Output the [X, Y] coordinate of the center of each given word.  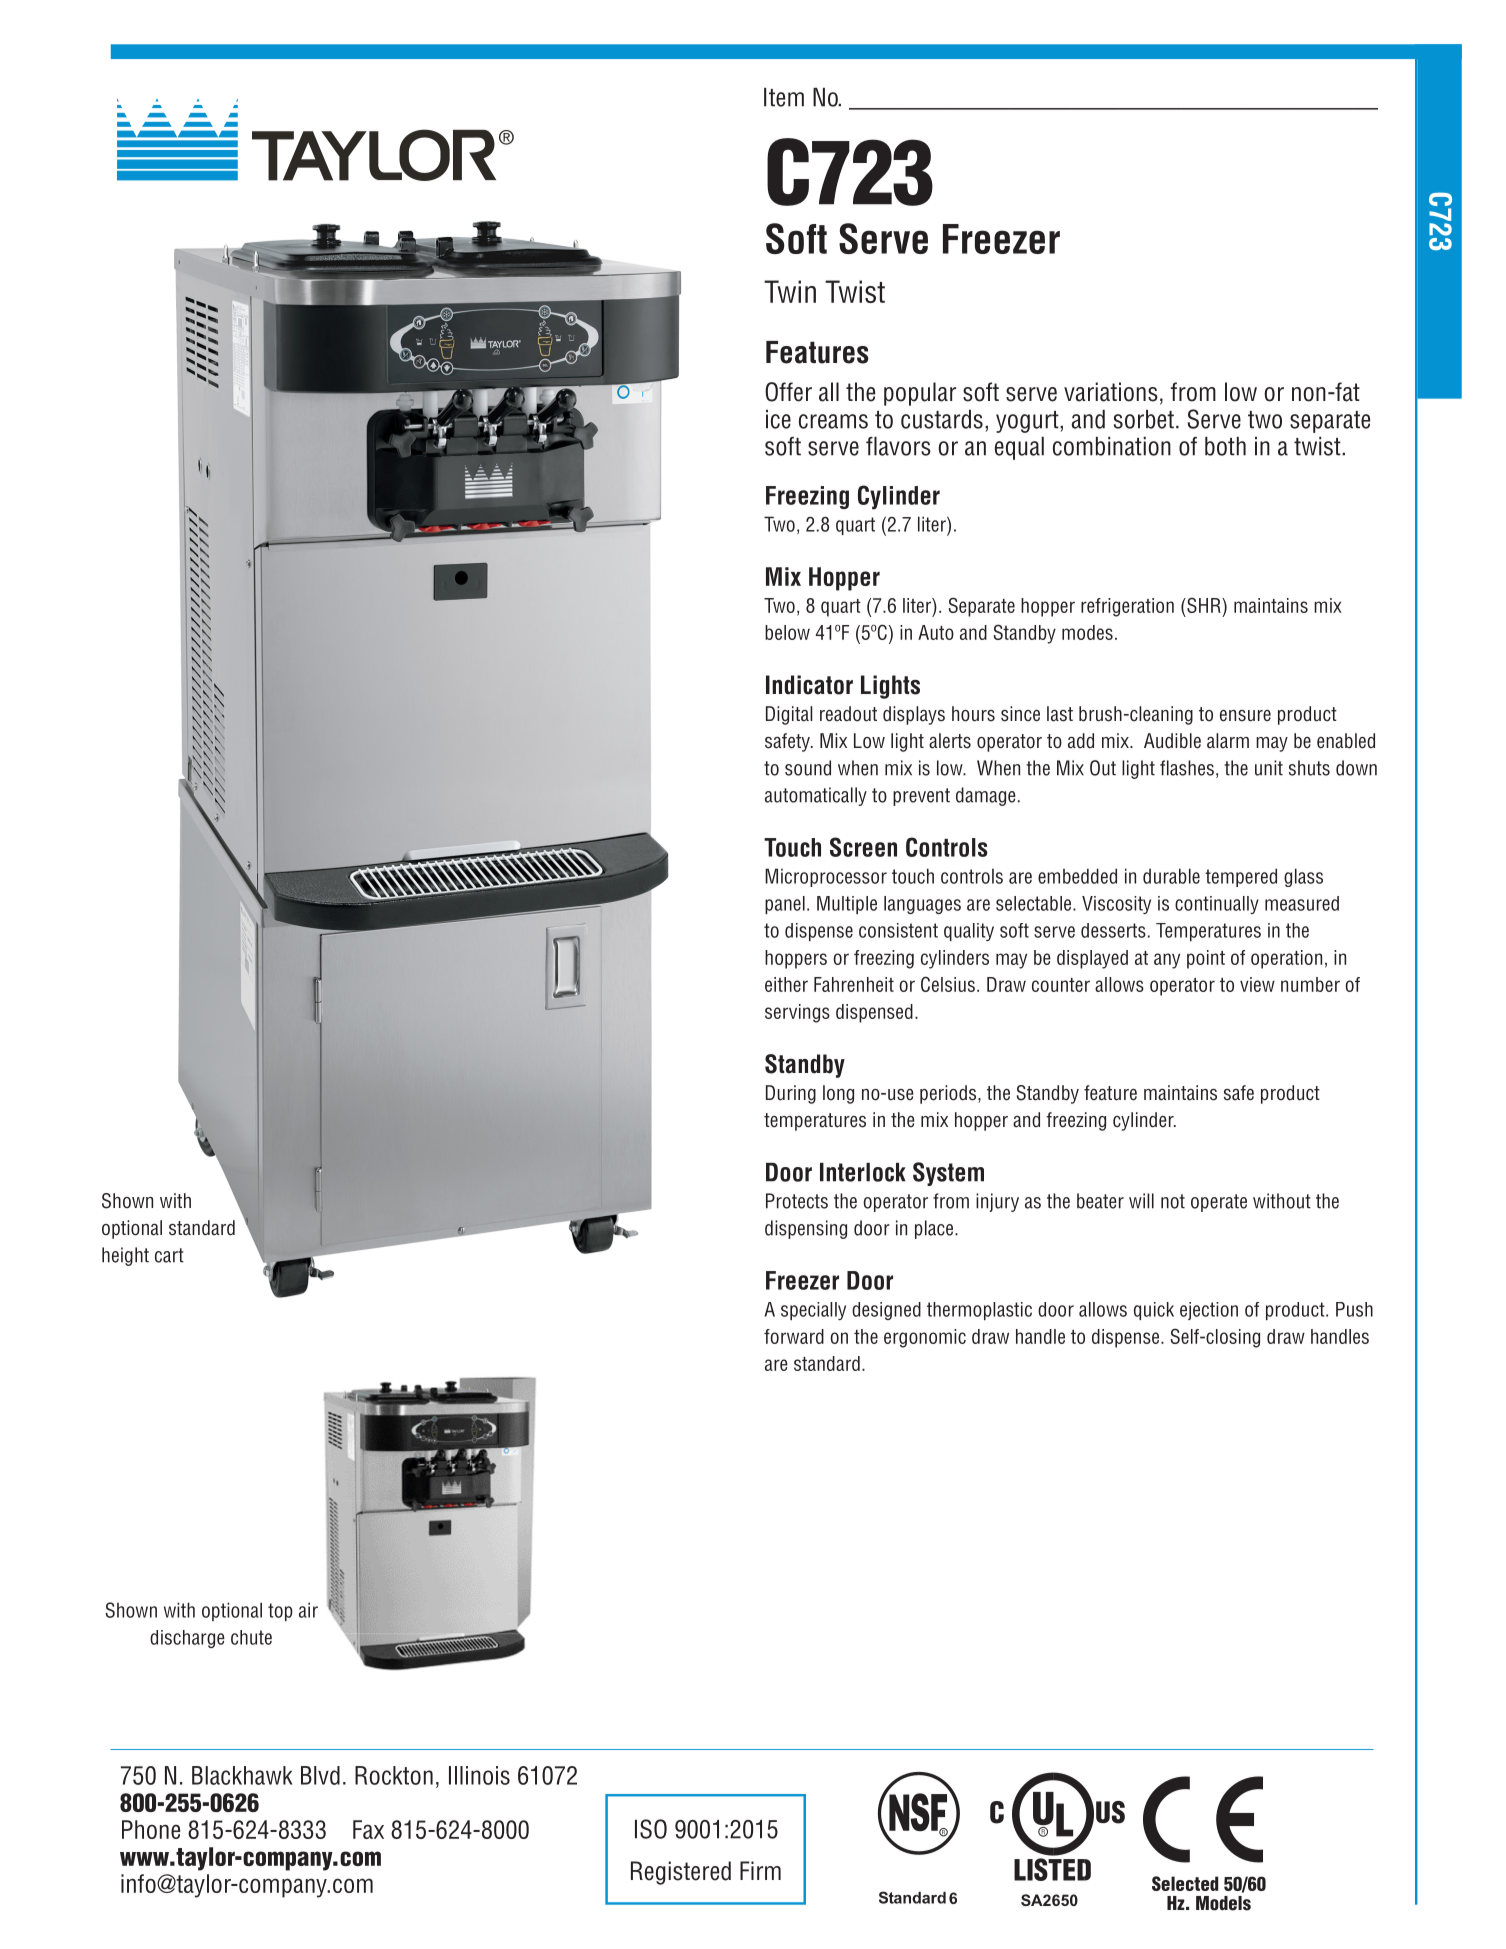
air [308, 1610]
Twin [790, 291]
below [787, 632]
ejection [1209, 1311]
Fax [368, 1829]
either [786, 984]
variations [1111, 392]
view [1257, 984]
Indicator [809, 685]
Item [784, 97]
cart [169, 1255]
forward [794, 1336]
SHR [1204, 605]
